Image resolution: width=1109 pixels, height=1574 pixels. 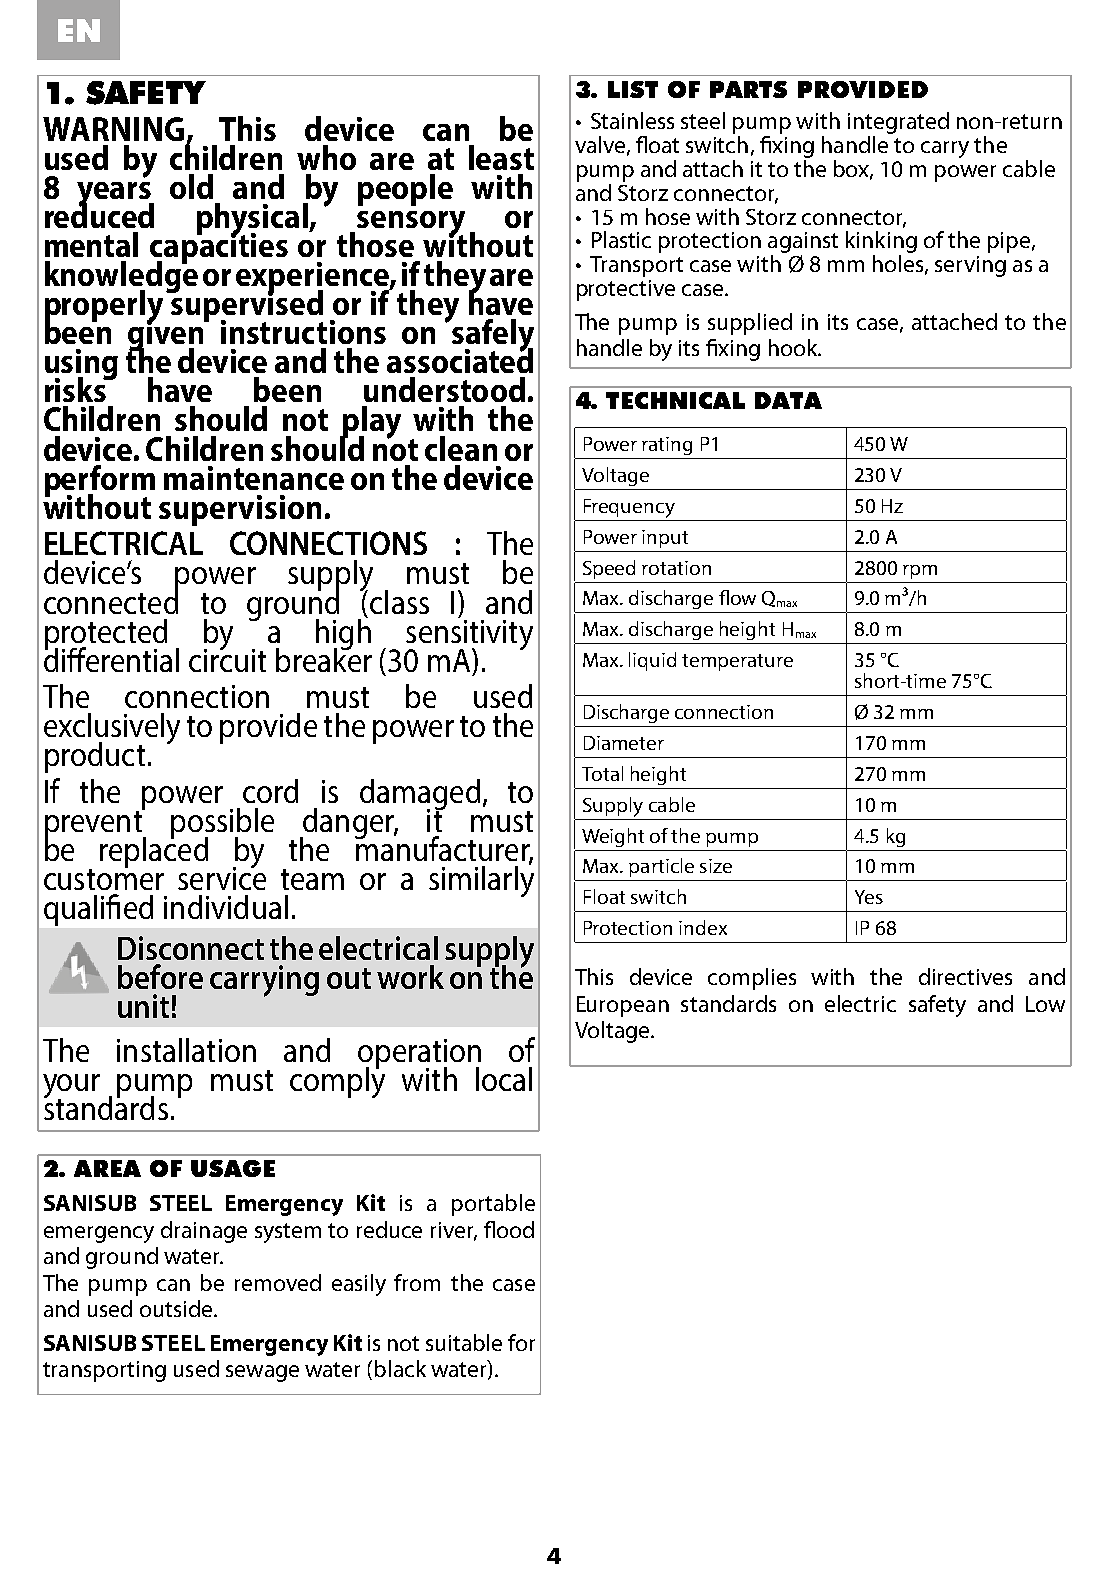 What do you see at coordinates (112, 730) in the screenshot?
I see `exclusively` at bounding box center [112, 730].
